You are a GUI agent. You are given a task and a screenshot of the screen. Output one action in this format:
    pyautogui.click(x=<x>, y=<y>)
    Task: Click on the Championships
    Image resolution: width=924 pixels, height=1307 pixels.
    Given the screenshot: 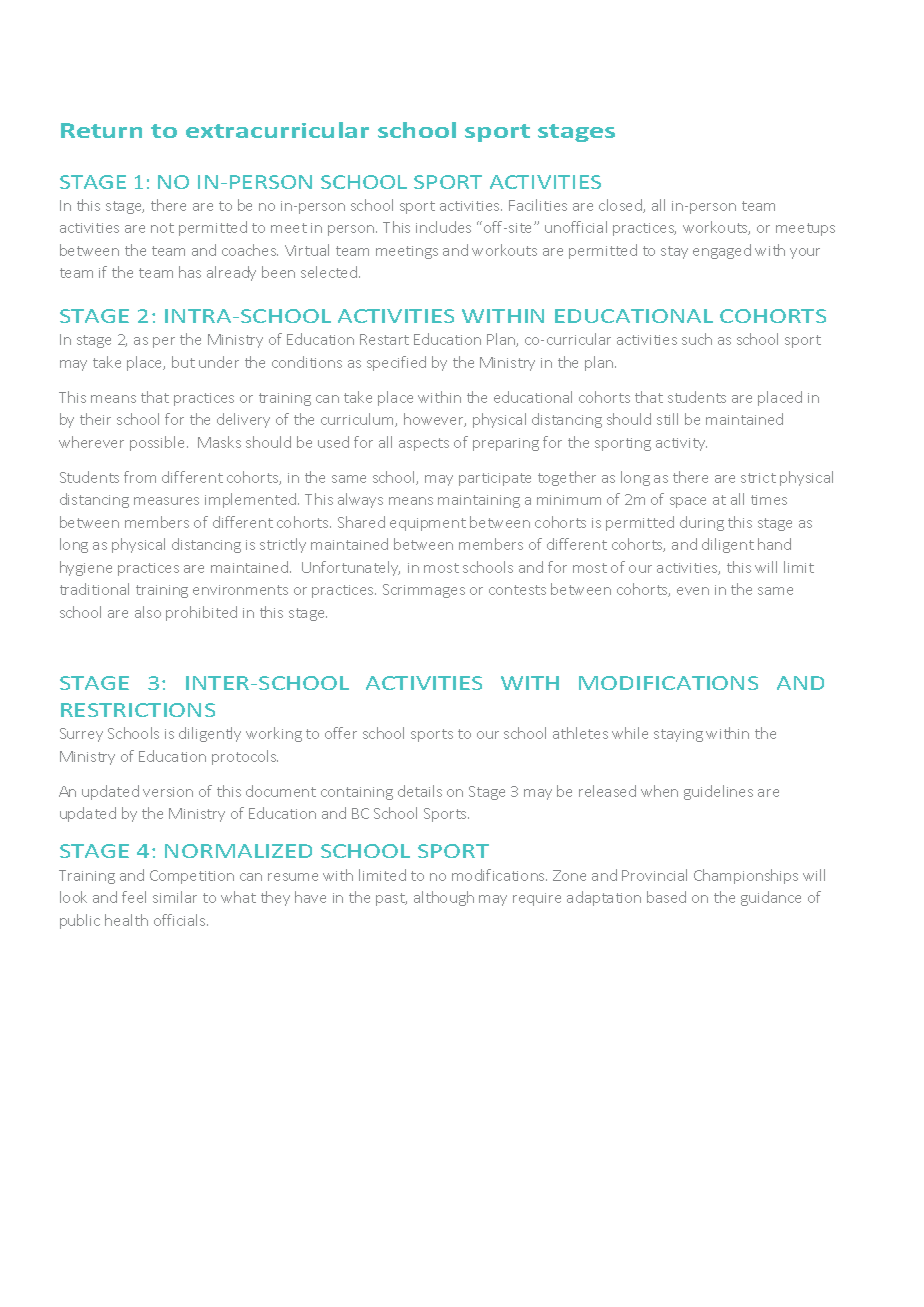 What is the action you would take?
    pyautogui.click(x=746, y=876)
